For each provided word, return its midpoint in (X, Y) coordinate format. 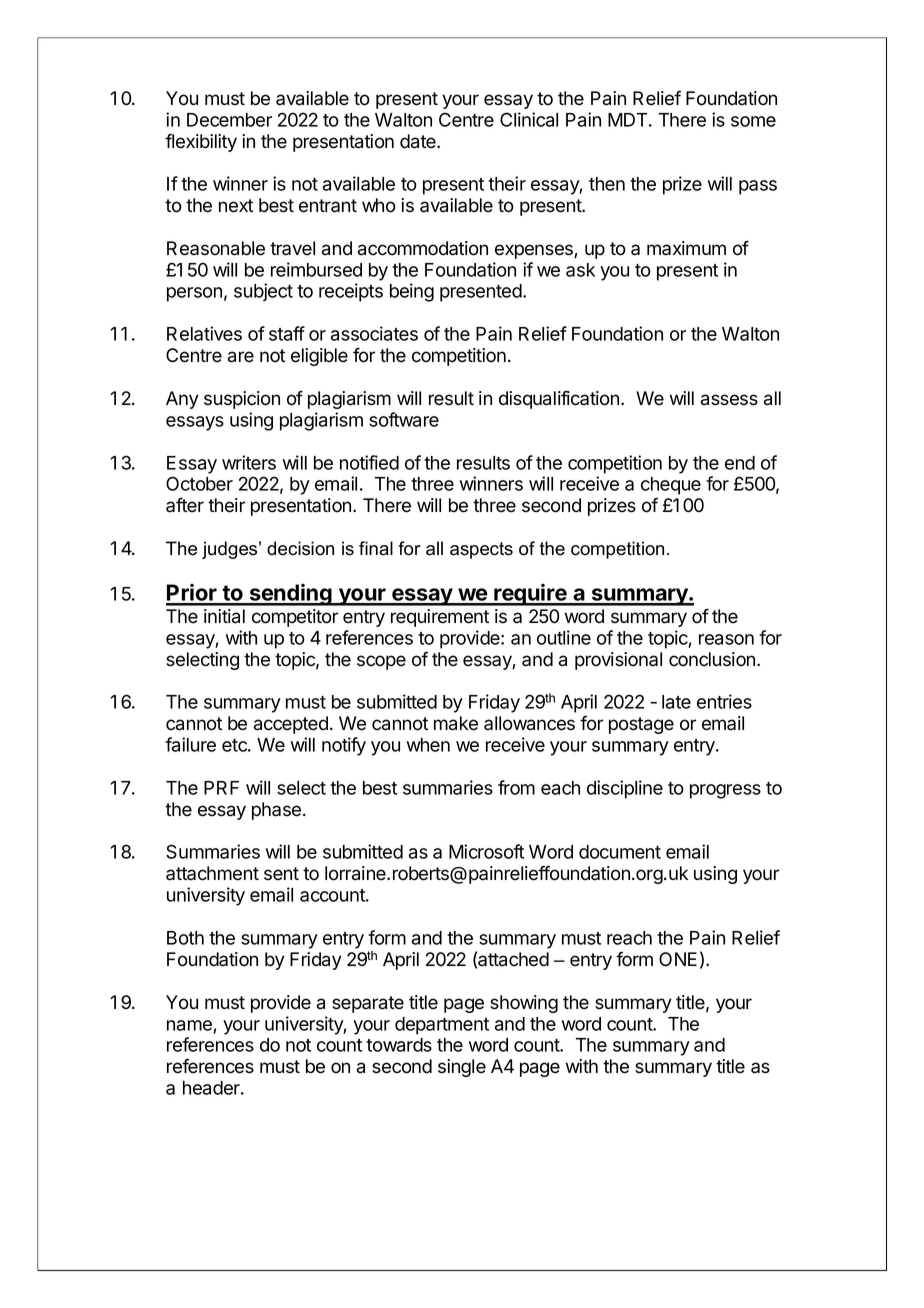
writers (249, 462)
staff (287, 333)
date (419, 141)
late (676, 702)
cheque (671, 486)
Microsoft (486, 851)
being (412, 292)
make (456, 723)
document (620, 852)
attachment (212, 873)
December (229, 120)
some (753, 121)
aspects (481, 550)
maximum (686, 248)
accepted (291, 725)
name (190, 1026)
